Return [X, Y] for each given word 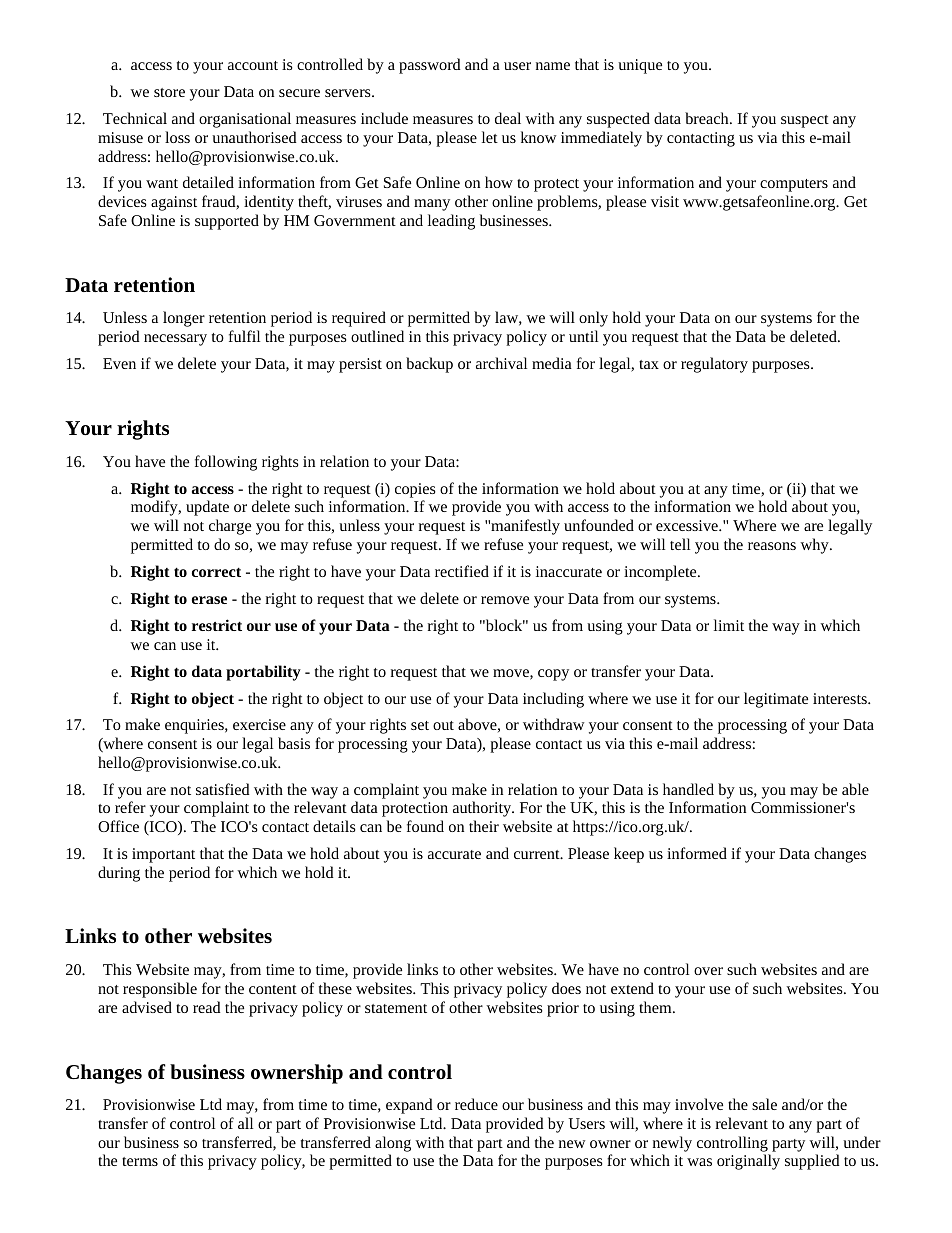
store [169, 92]
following [226, 463]
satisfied [223, 789]
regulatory [714, 365]
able [855, 789]
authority [483, 809]
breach [708, 118]
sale [764, 1104]
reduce [476, 1104]
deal [508, 118]
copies [415, 490]
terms [140, 1161]
